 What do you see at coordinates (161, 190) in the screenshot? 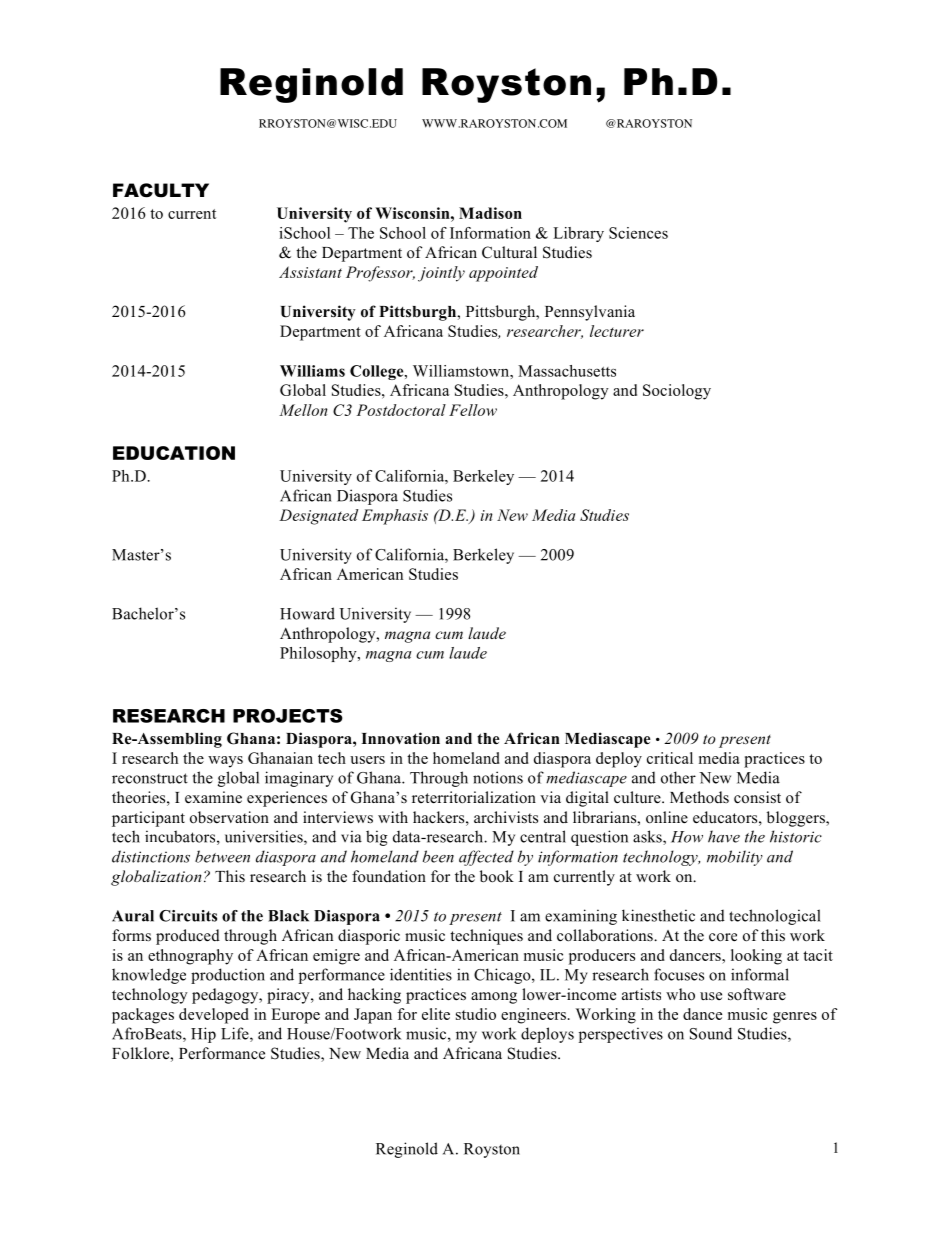
I see `FACULTY` at bounding box center [161, 190].
